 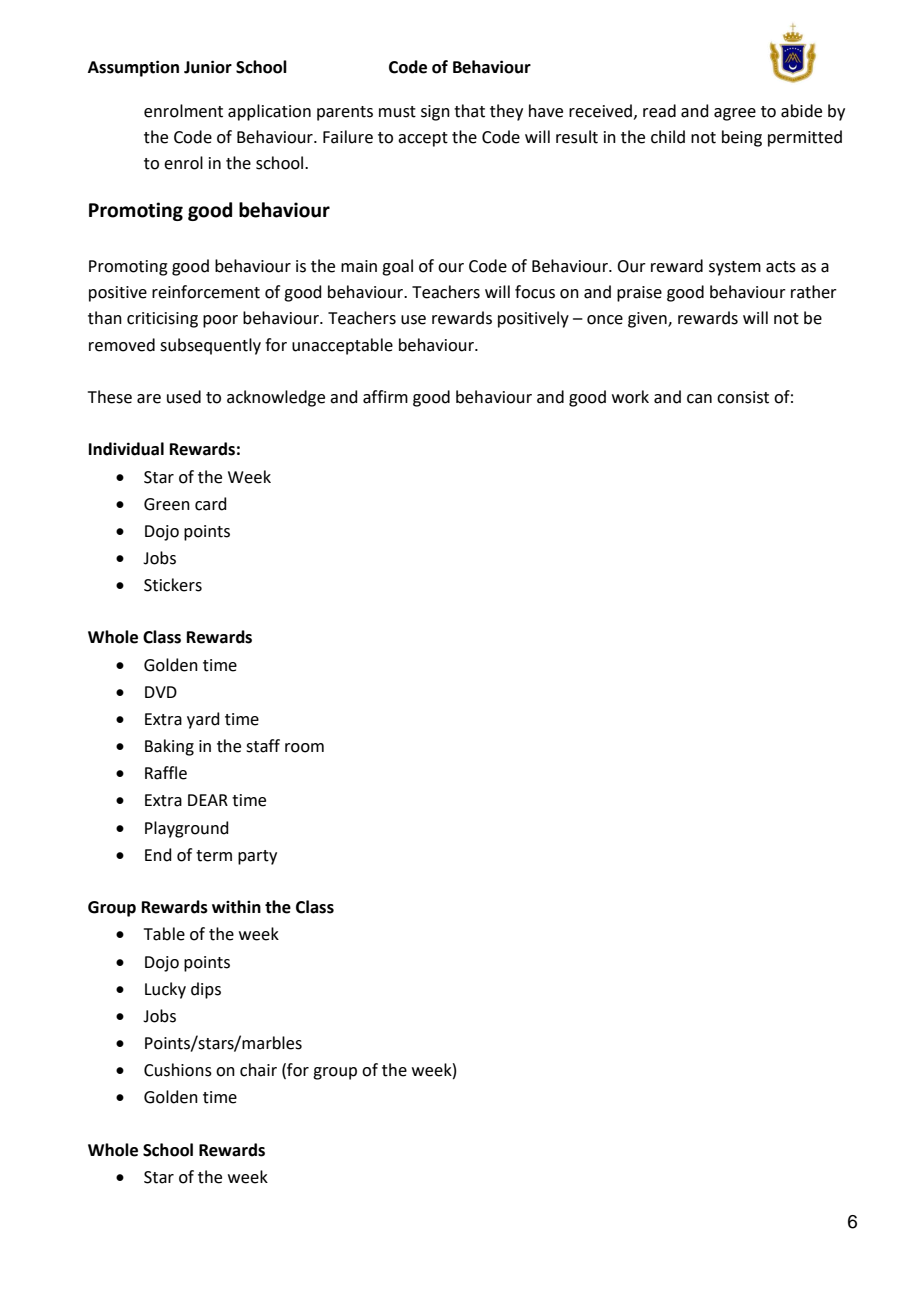 I want to click on affirm, so click(x=385, y=397).
